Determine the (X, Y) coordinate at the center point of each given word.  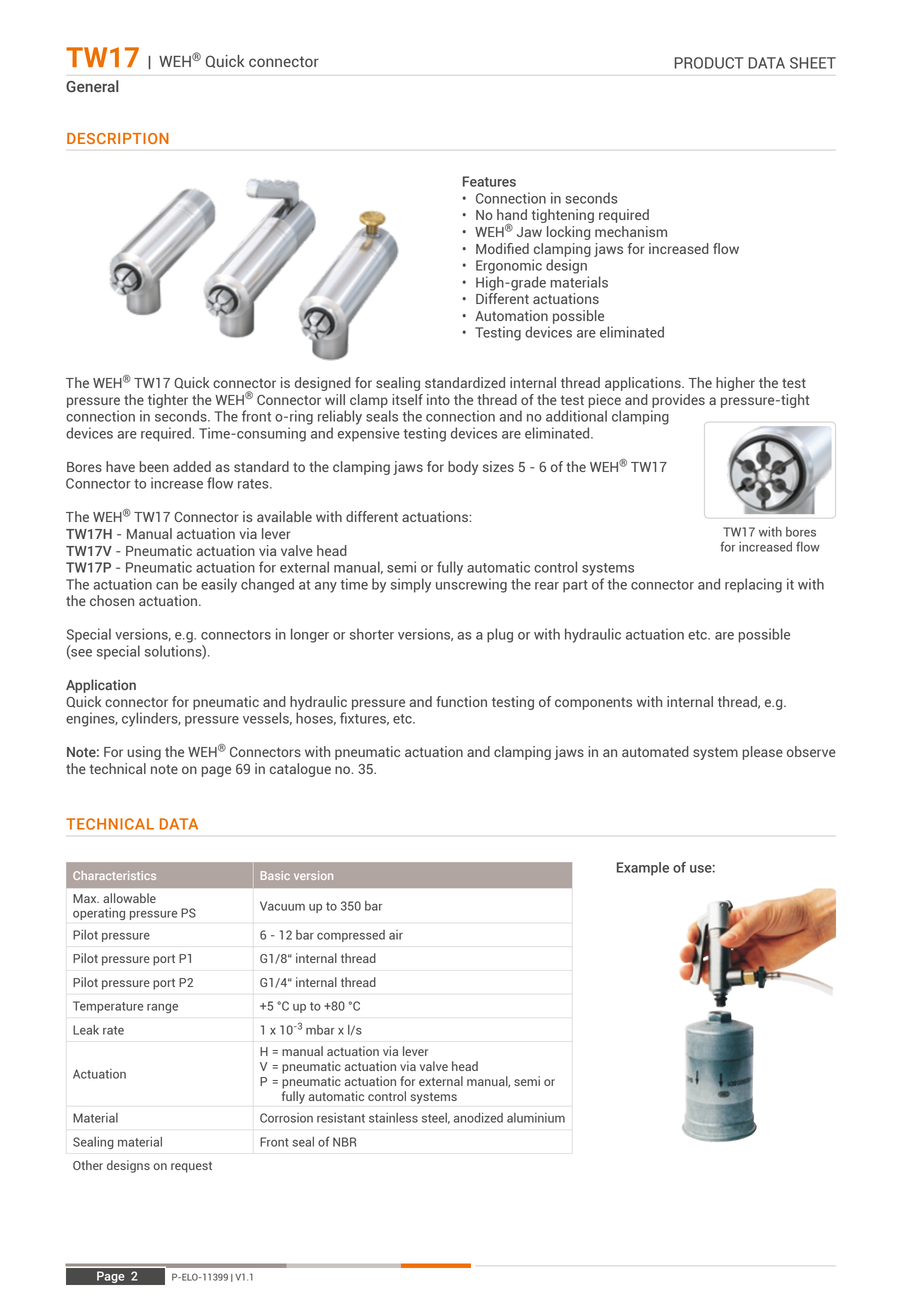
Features (489, 181)
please (762, 753)
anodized (478, 1118)
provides (678, 401)
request (191, 1167)
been (154, 466)
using (144, 753)
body (463, 468)
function (461, 701)
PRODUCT (709, 63)
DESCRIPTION (118, 138)
